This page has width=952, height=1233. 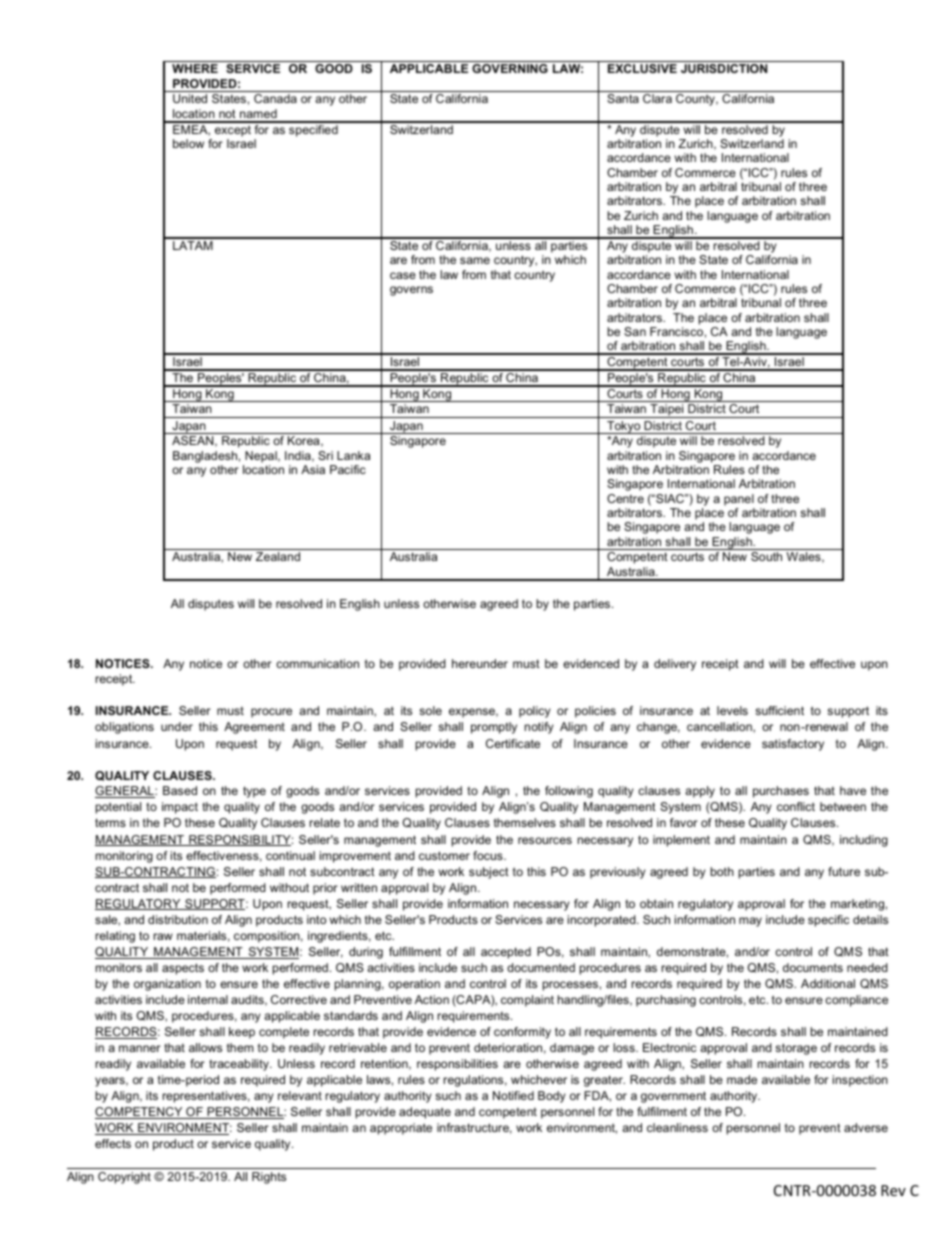 I want to click on case, so click(x=403, y=275).
